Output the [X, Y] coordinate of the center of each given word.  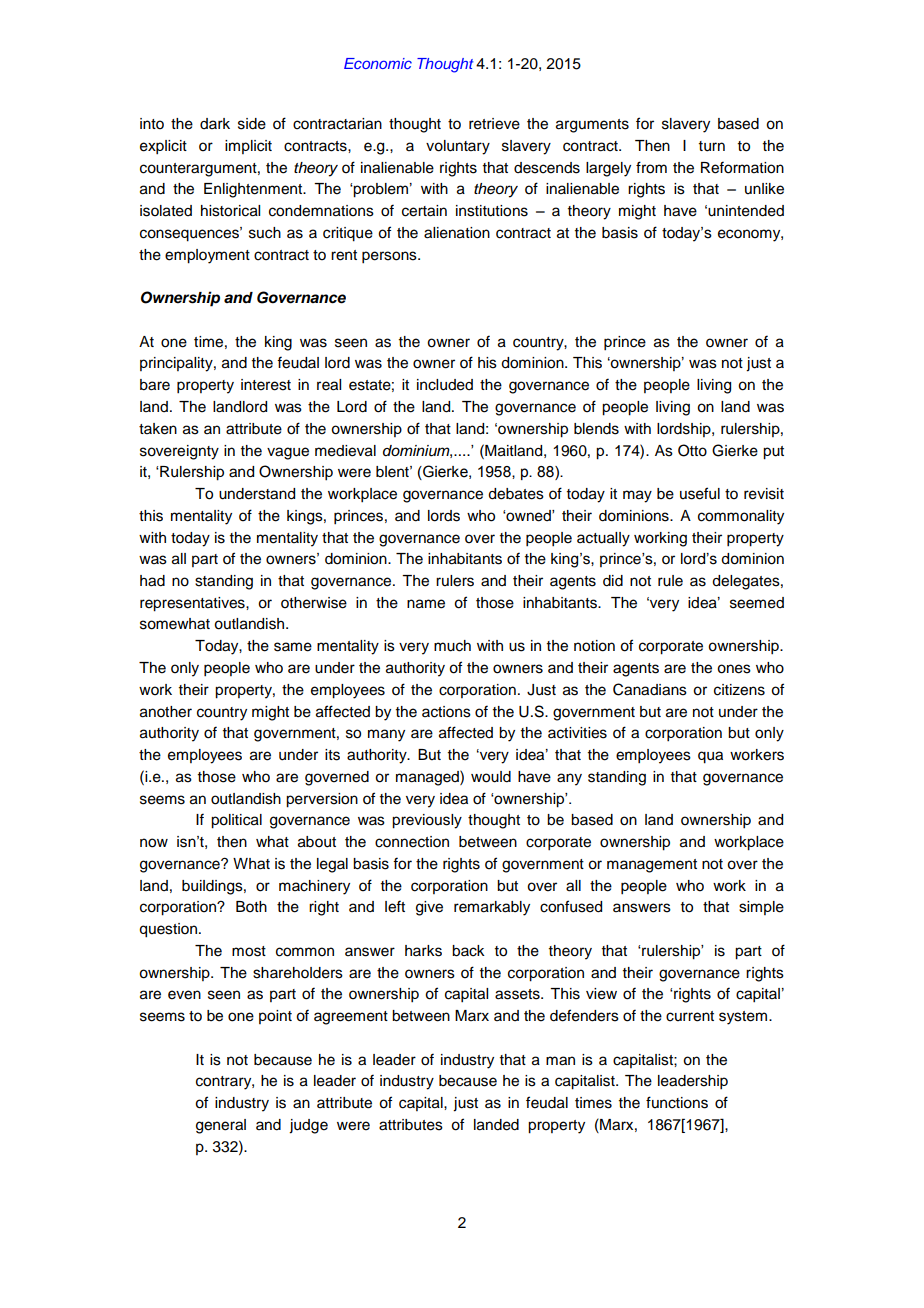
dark [215, 123]
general [221, 1126]
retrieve [494, 124]
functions [677, 1102]
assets [518, 994]
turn [712, 146]
